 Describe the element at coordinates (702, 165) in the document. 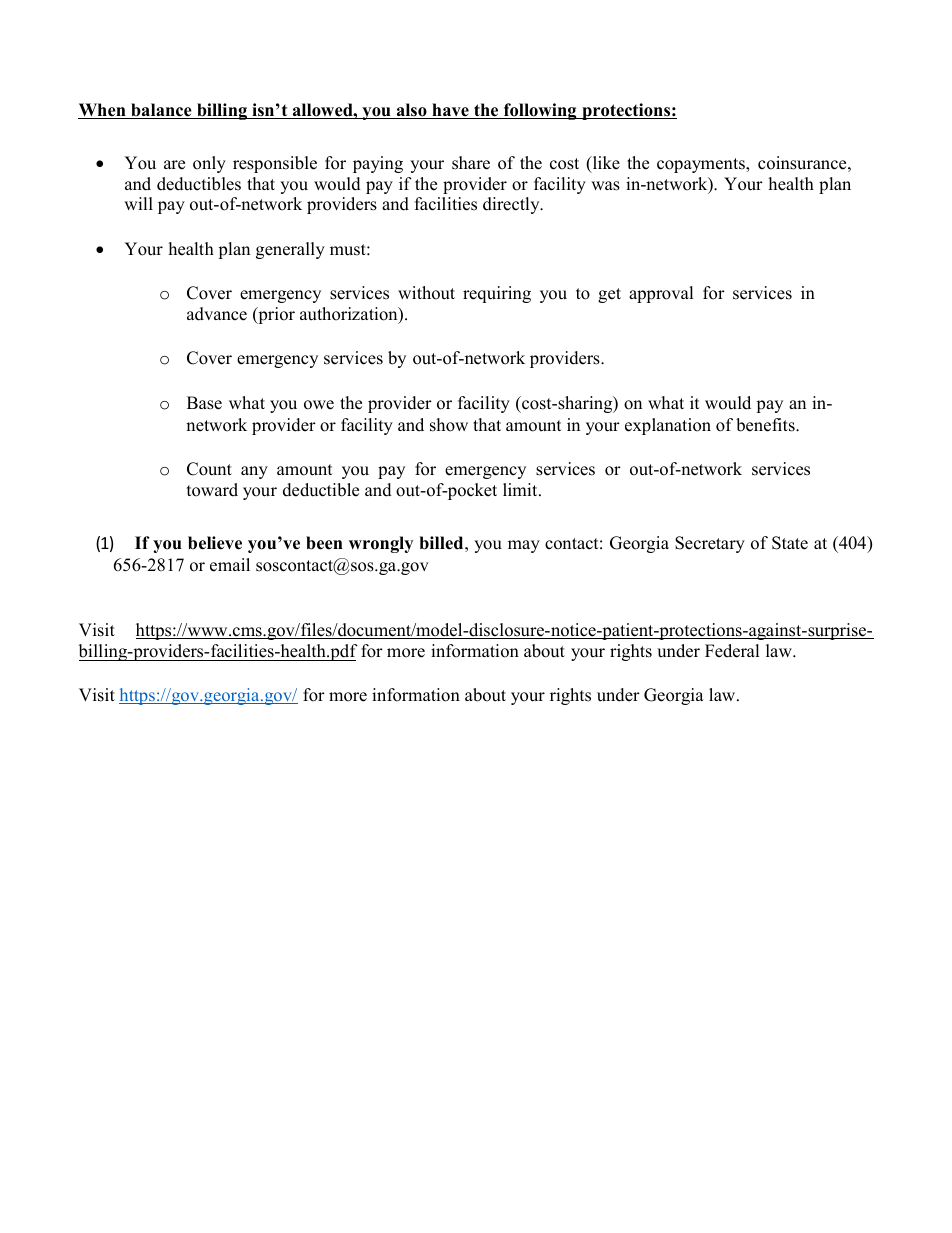

I see `copayments` at that location.
